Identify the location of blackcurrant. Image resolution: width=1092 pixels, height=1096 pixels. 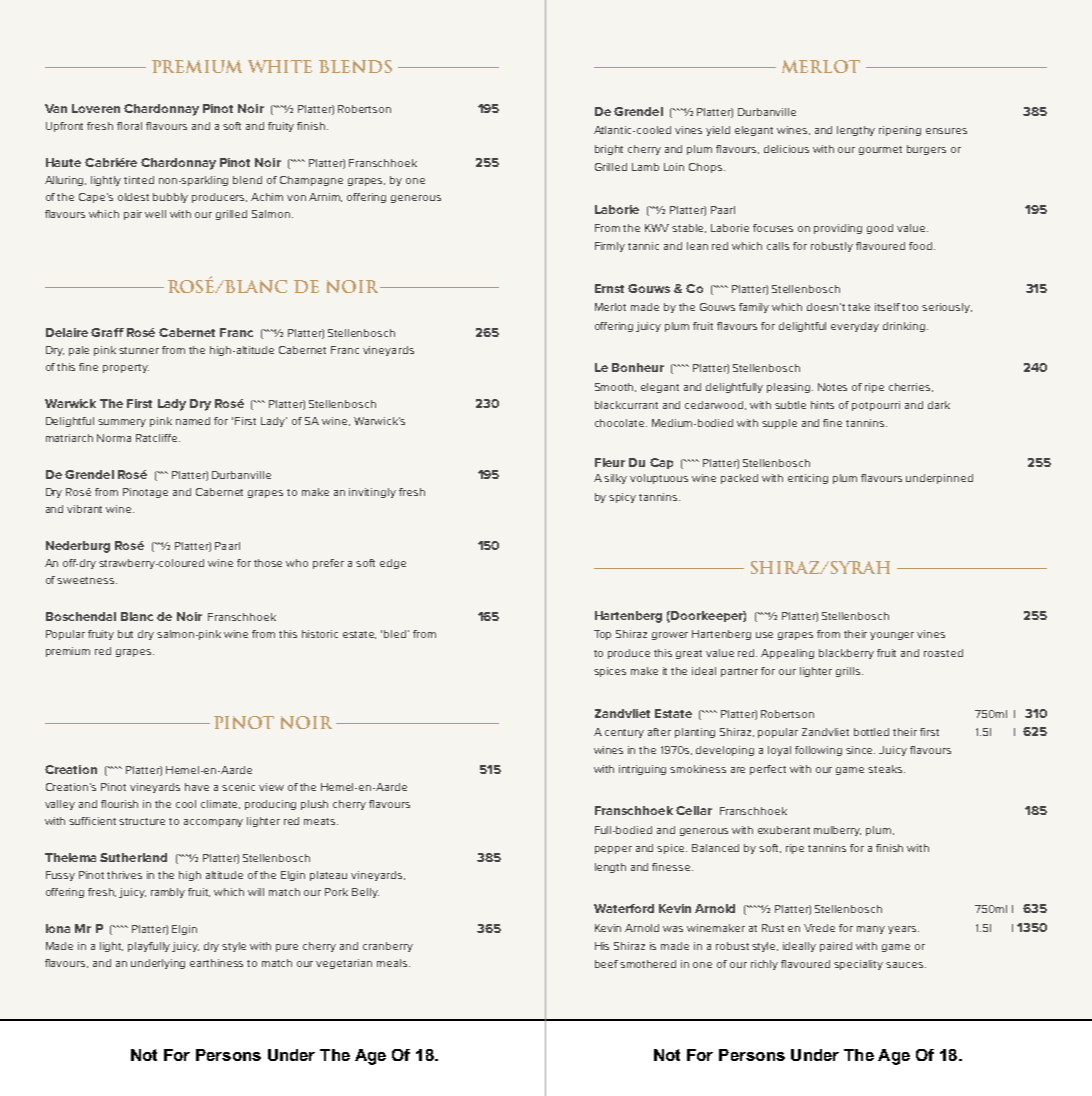
(626, 405).
